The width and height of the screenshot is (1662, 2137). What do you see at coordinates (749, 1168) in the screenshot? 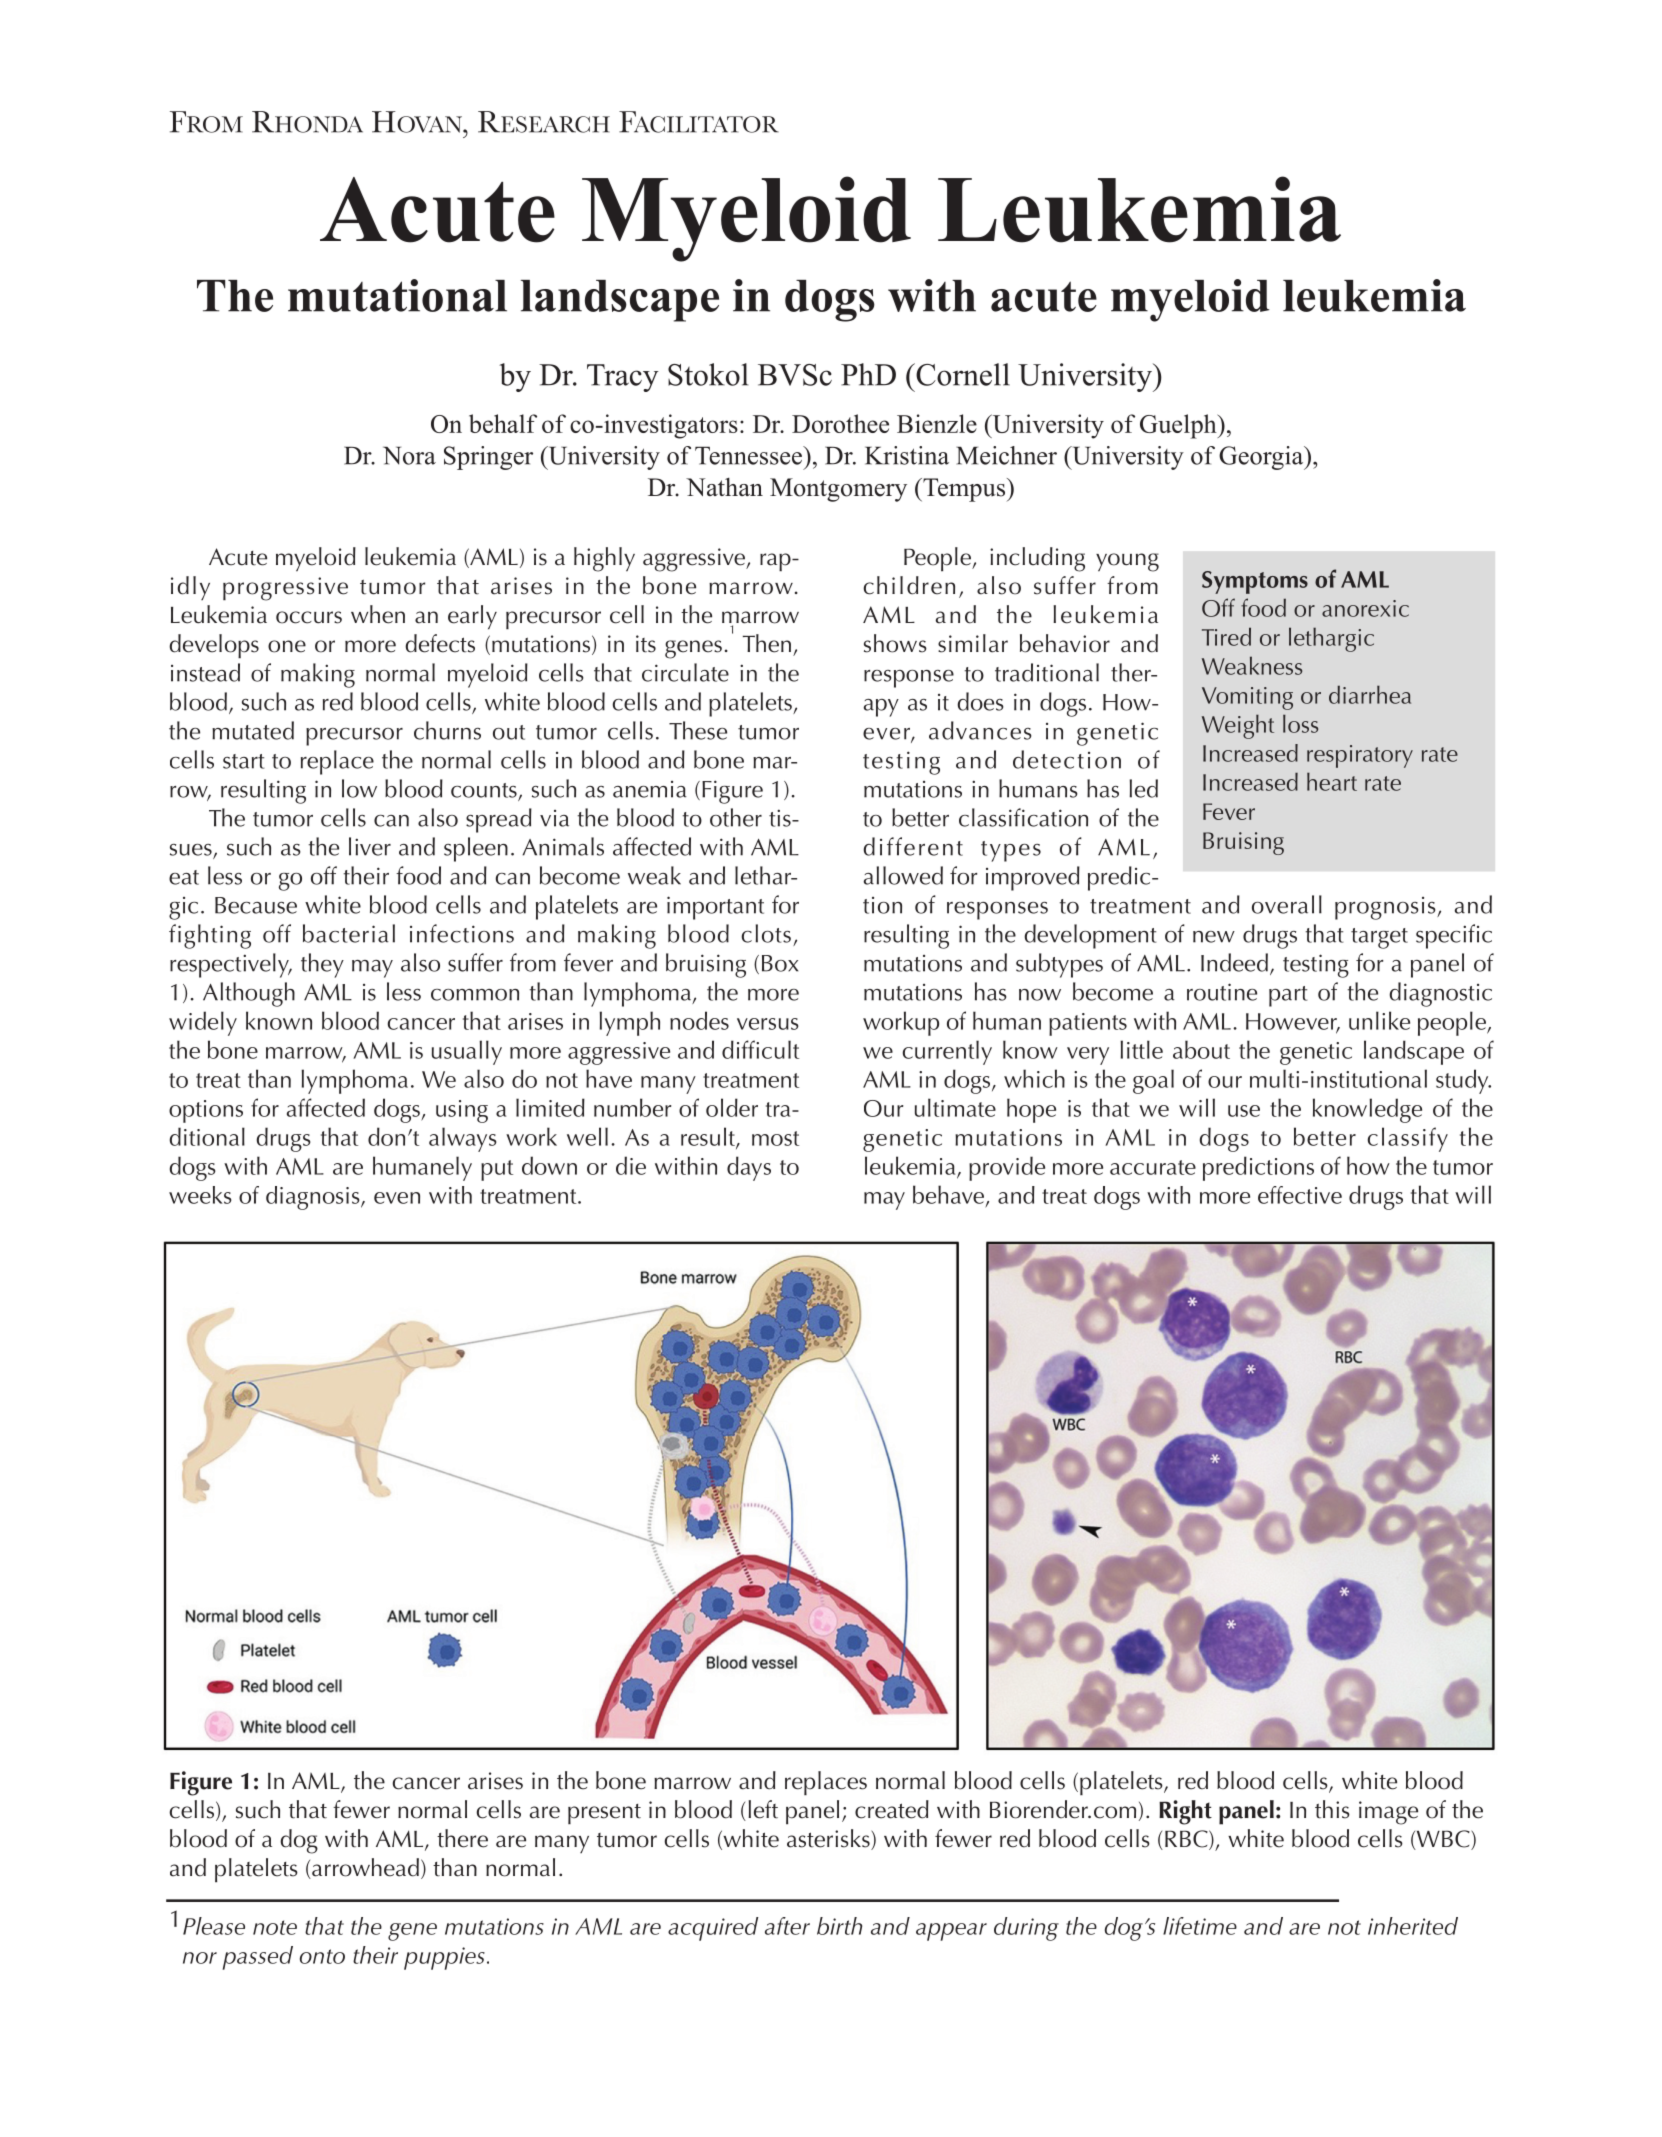
I see `days` at bounding box center [749, 1168].
